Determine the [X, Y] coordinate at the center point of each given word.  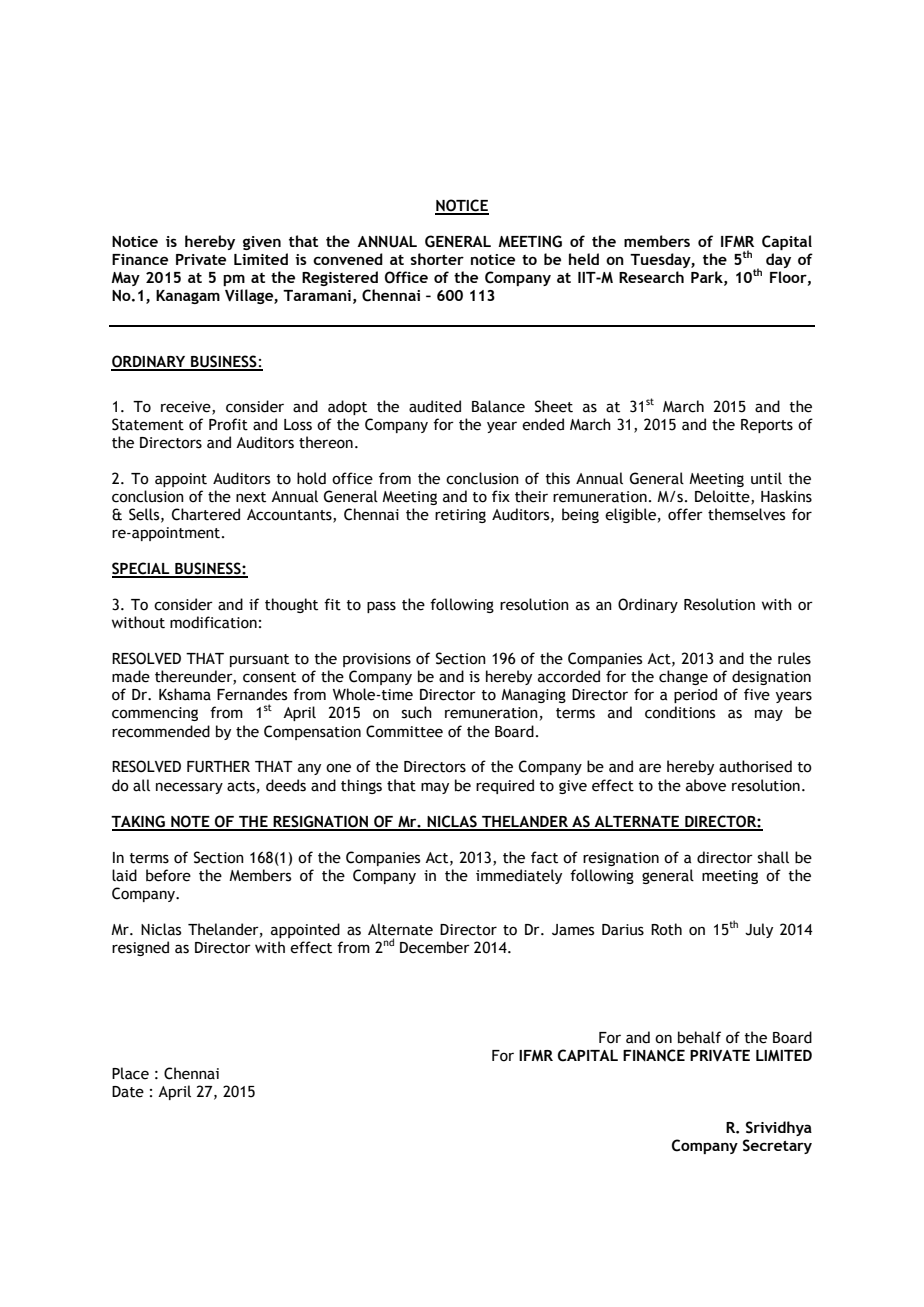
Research [651, 277]
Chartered [206, 514]
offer [685, 514]
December [435, 947]
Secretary [777, 1146]
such [417, 712]
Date [128, 1092]
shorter [437, 259]
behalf [699, 1037]
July [759, 930]
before [168, 875]
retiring [460, 516]
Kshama [185, 694]
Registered [340, 278]
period [695, 695]
